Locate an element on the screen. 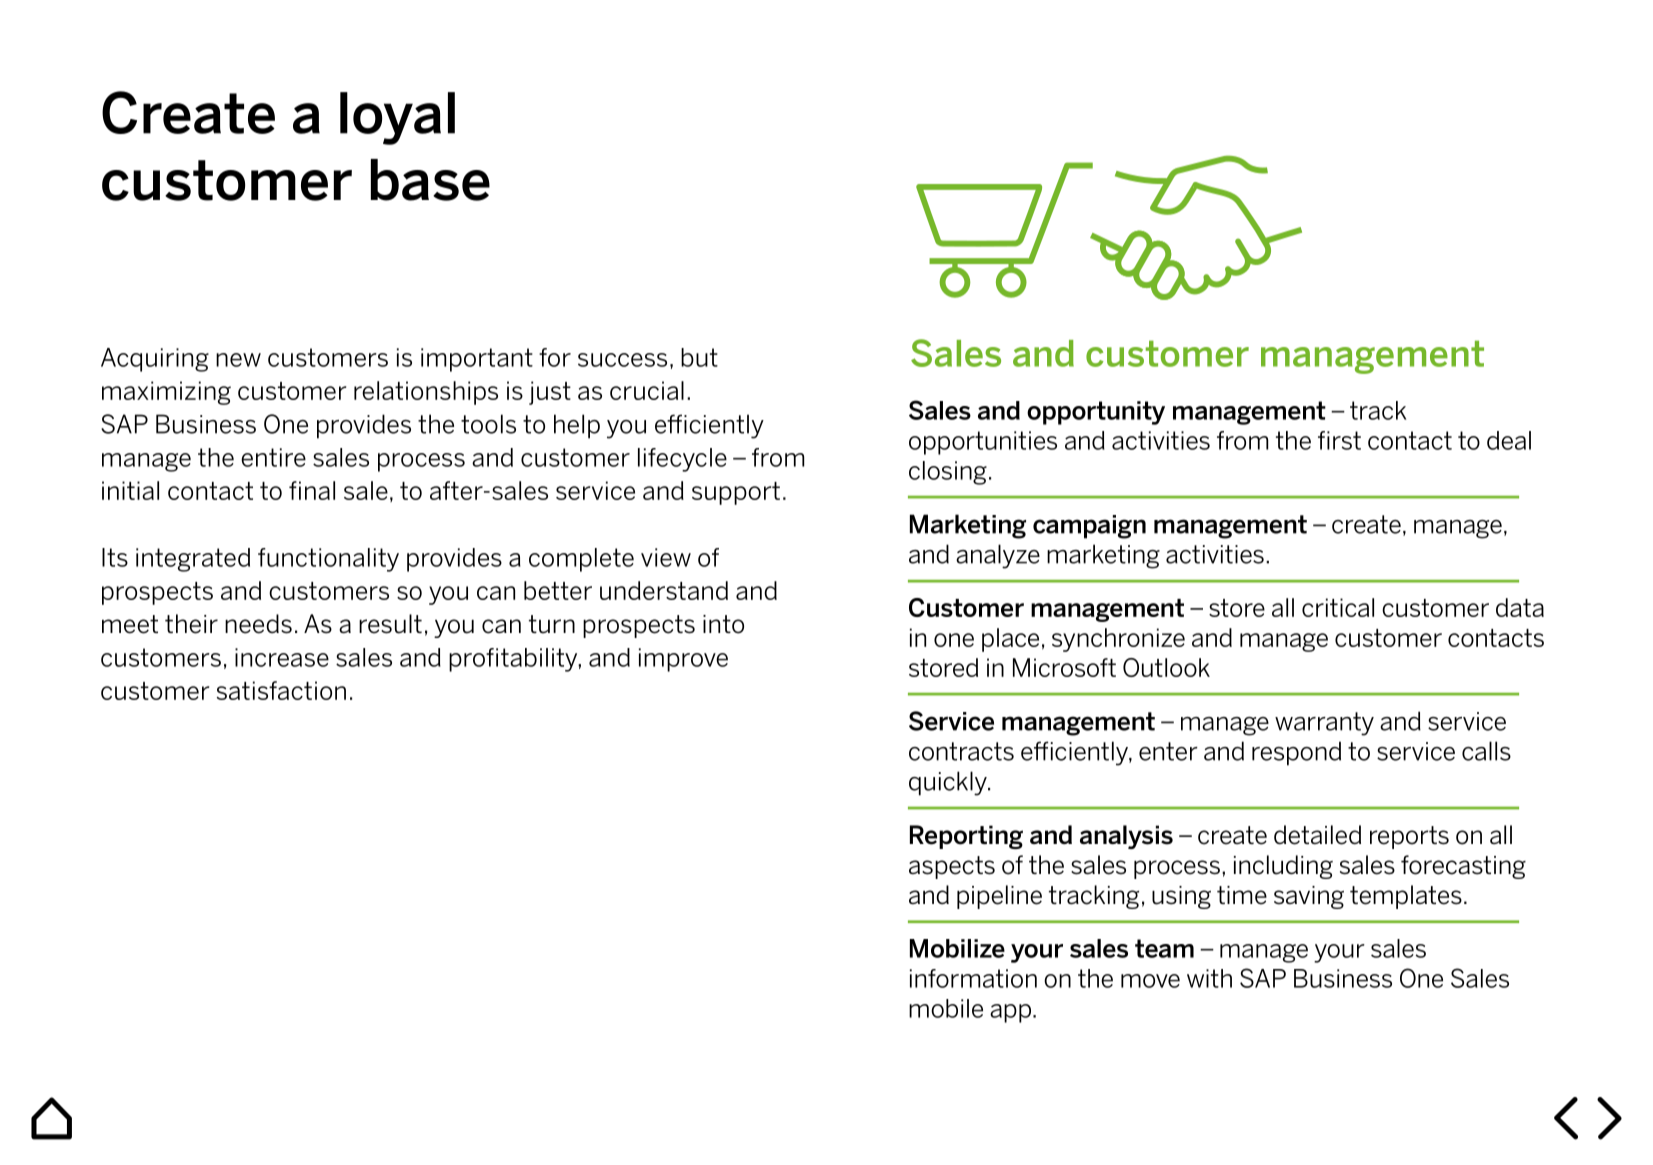  opportunity is located at coordinates (1096, 413).
